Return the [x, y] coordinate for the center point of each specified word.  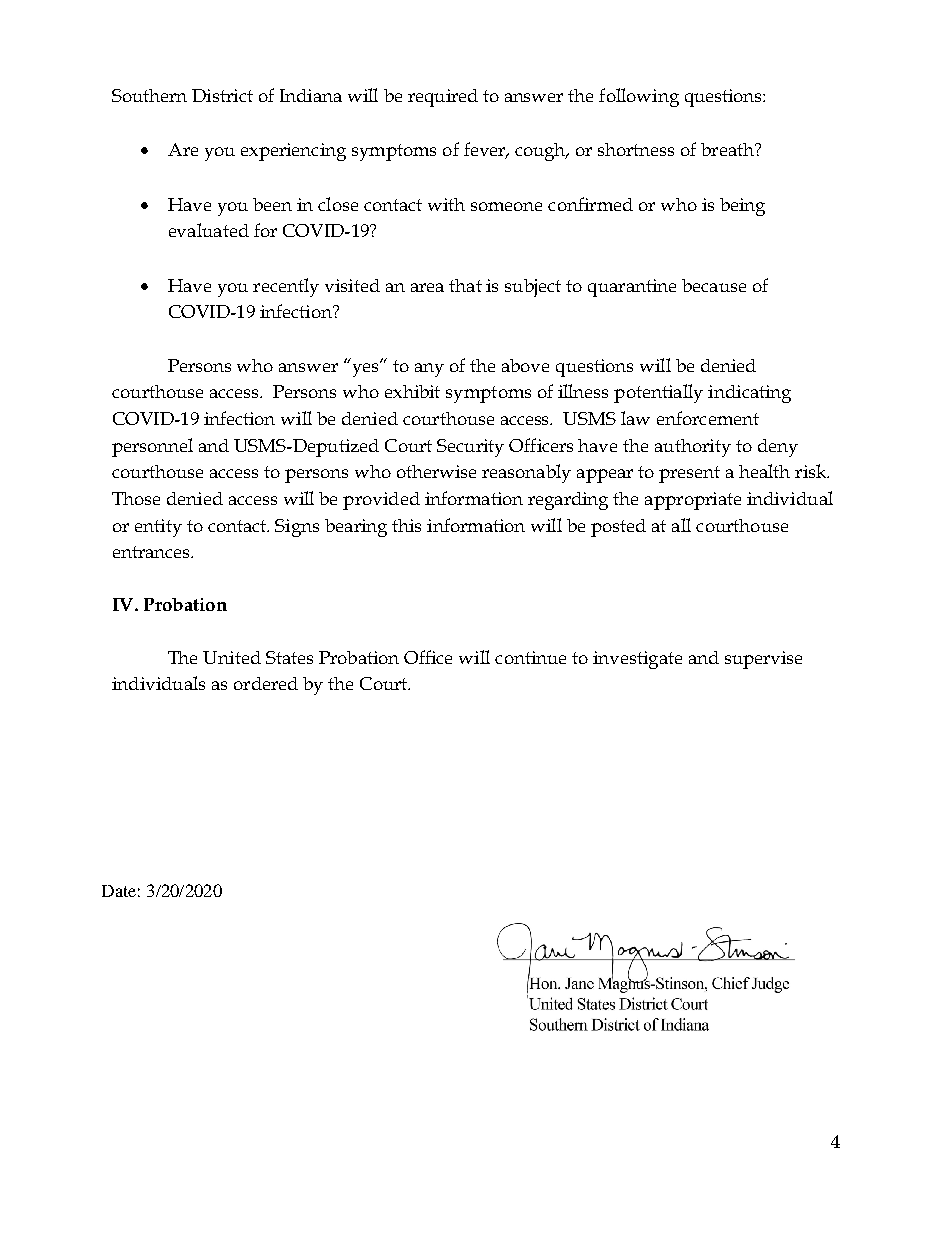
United [232, 657]
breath [728, 149]
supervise [763, 660]
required [443, 98]
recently [286, 287]
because [714, 285]
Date [119, 891]
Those [136, 498]
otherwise [436, 471]
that [465, 285]
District [222, 95]
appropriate [693, 501]
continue [530, 657]
